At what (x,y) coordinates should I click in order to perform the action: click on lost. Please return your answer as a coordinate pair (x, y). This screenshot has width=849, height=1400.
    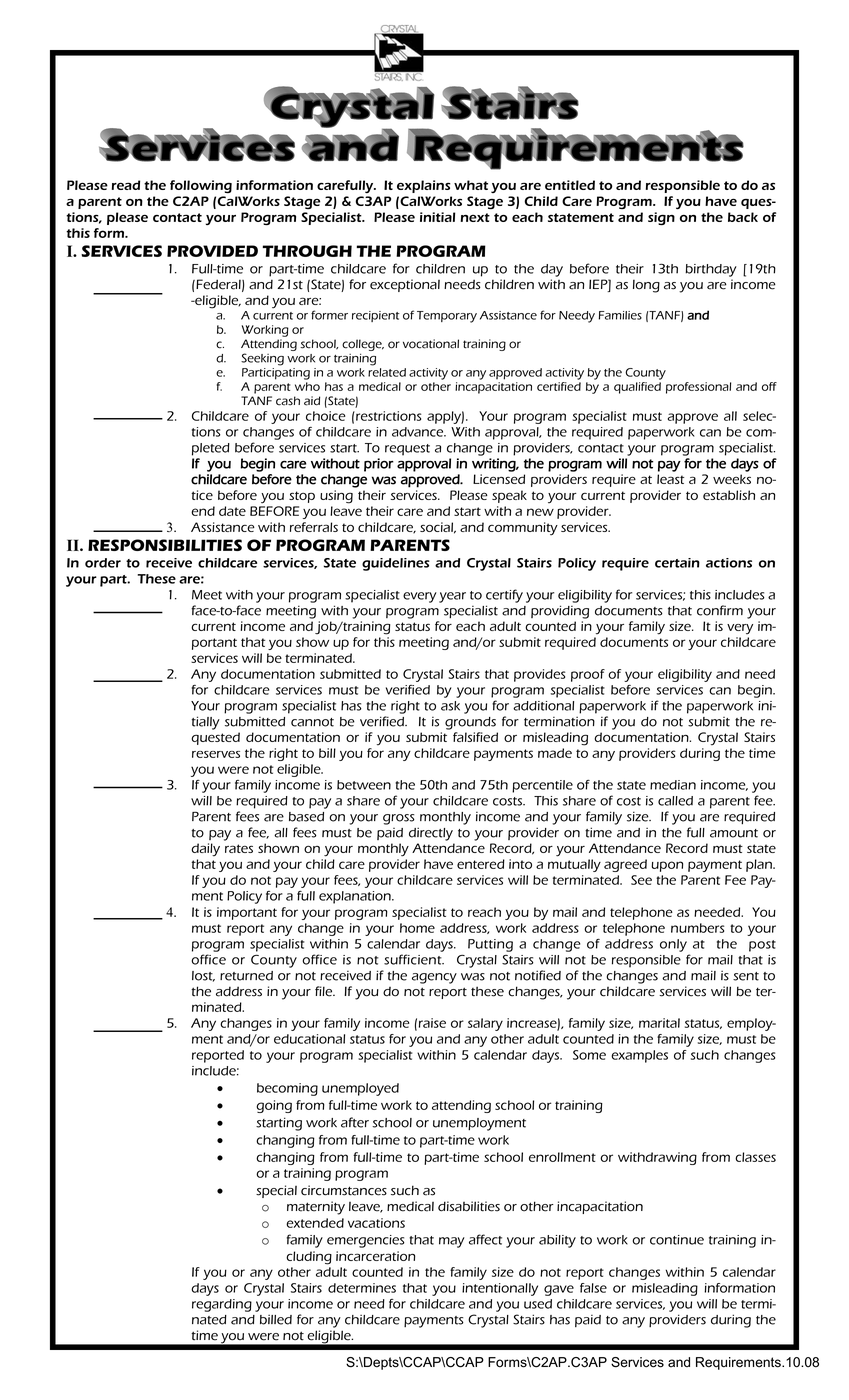
    Looking at the image, I should click on (203, 976).
